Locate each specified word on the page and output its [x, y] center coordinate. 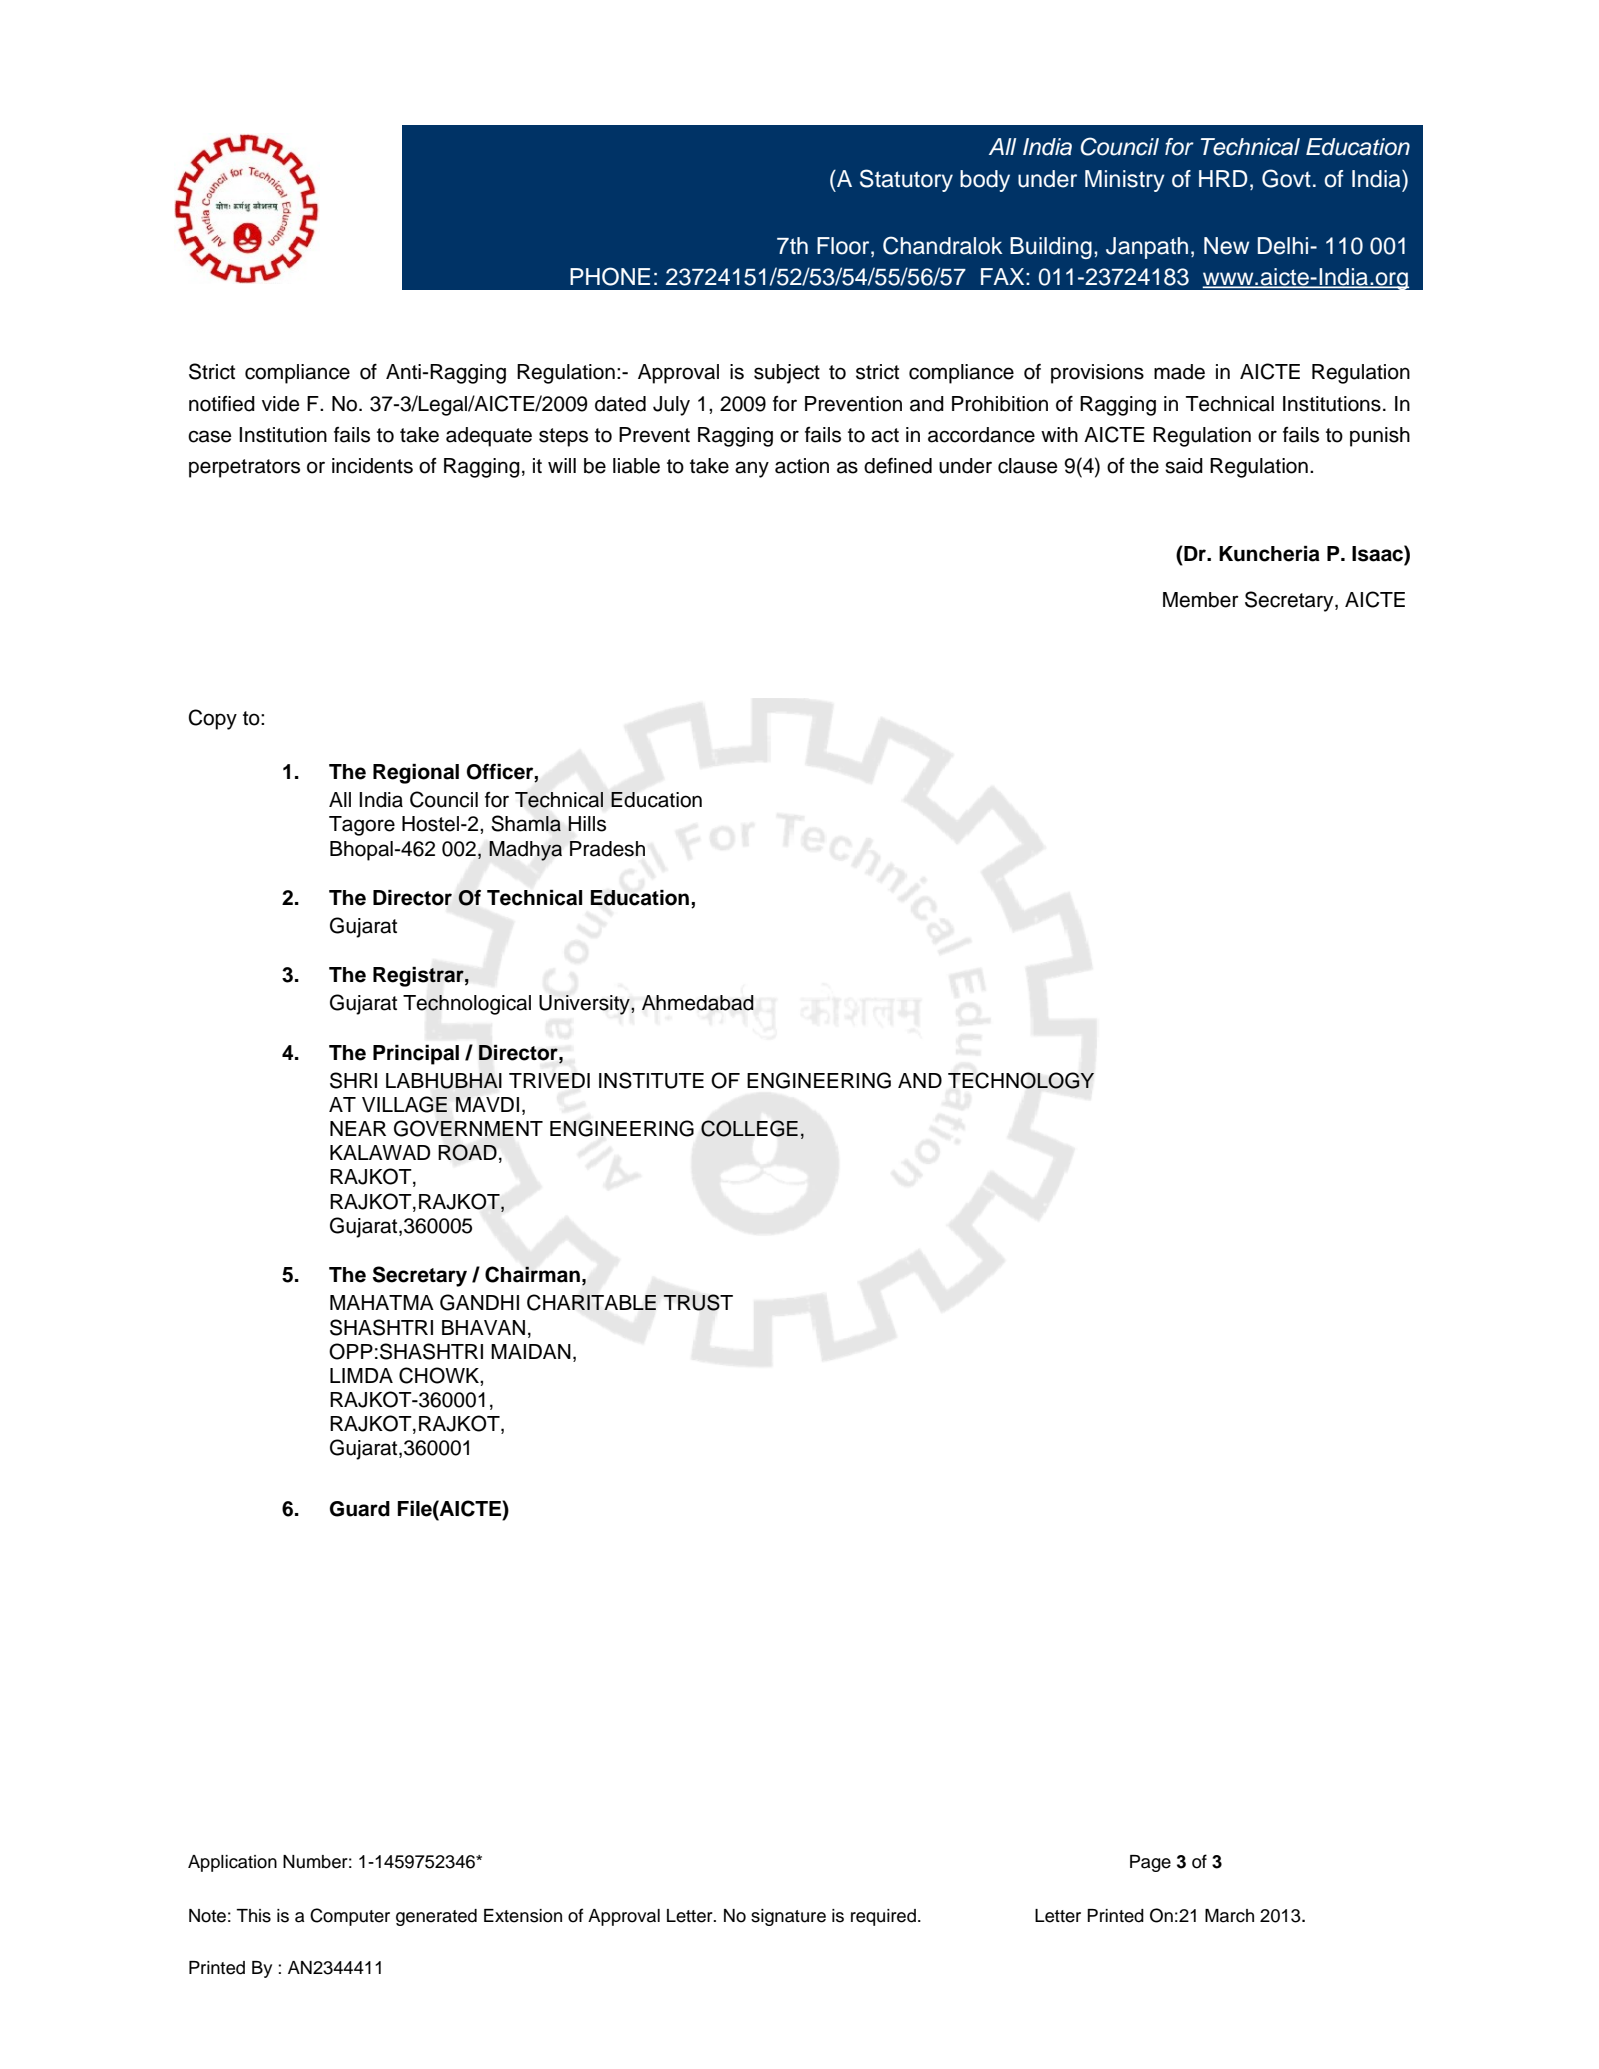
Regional [416, 774]
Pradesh [607, 849]
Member [1201, 600]
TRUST [698, 1302]
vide [281, 404]
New [1226, 246]
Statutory [906, 180]
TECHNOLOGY [1021, 1080]
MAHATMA [382, 1302]
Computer [350, 1917]
